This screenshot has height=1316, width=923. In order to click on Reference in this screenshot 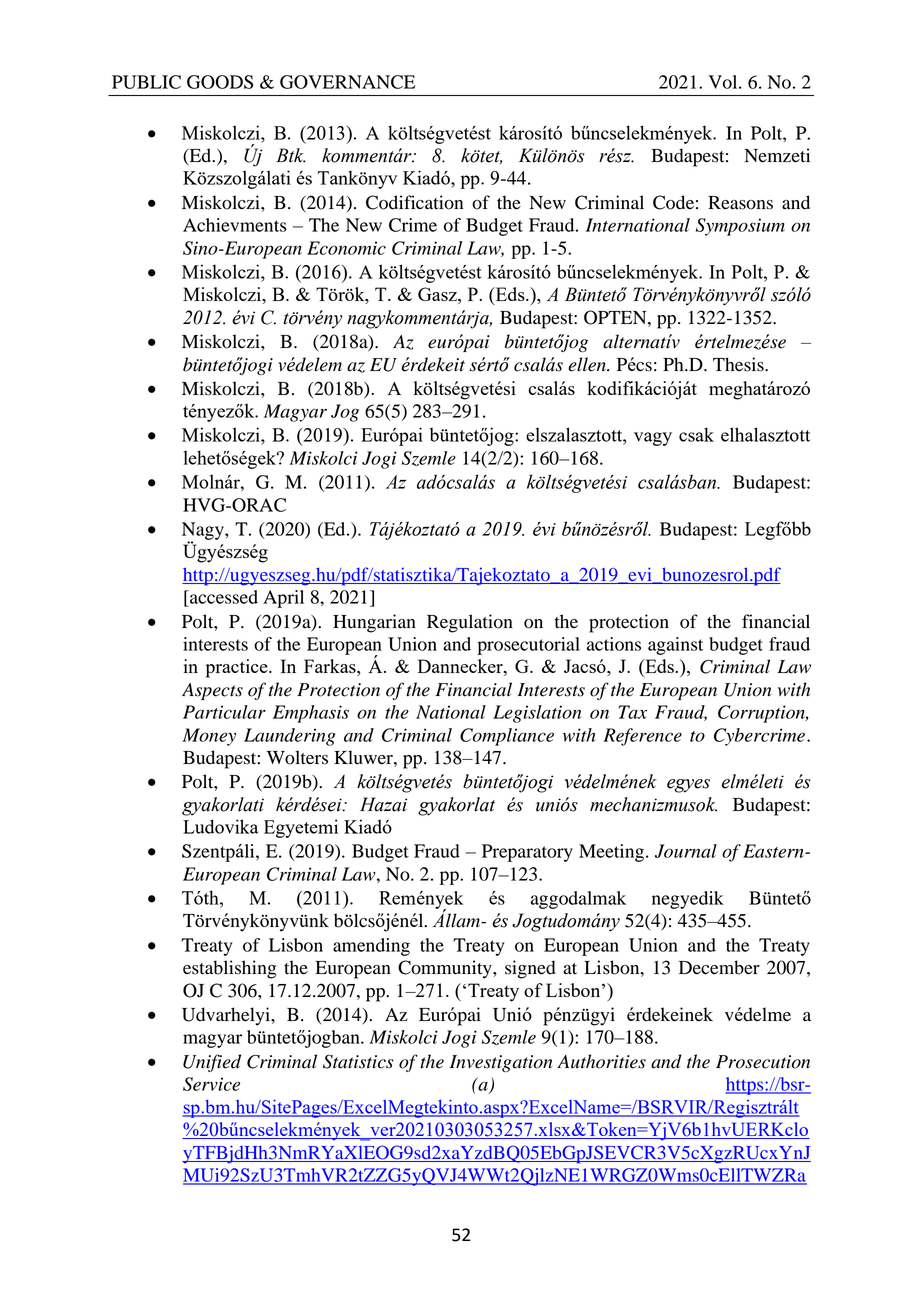, I will do `click(642, 737)`.
